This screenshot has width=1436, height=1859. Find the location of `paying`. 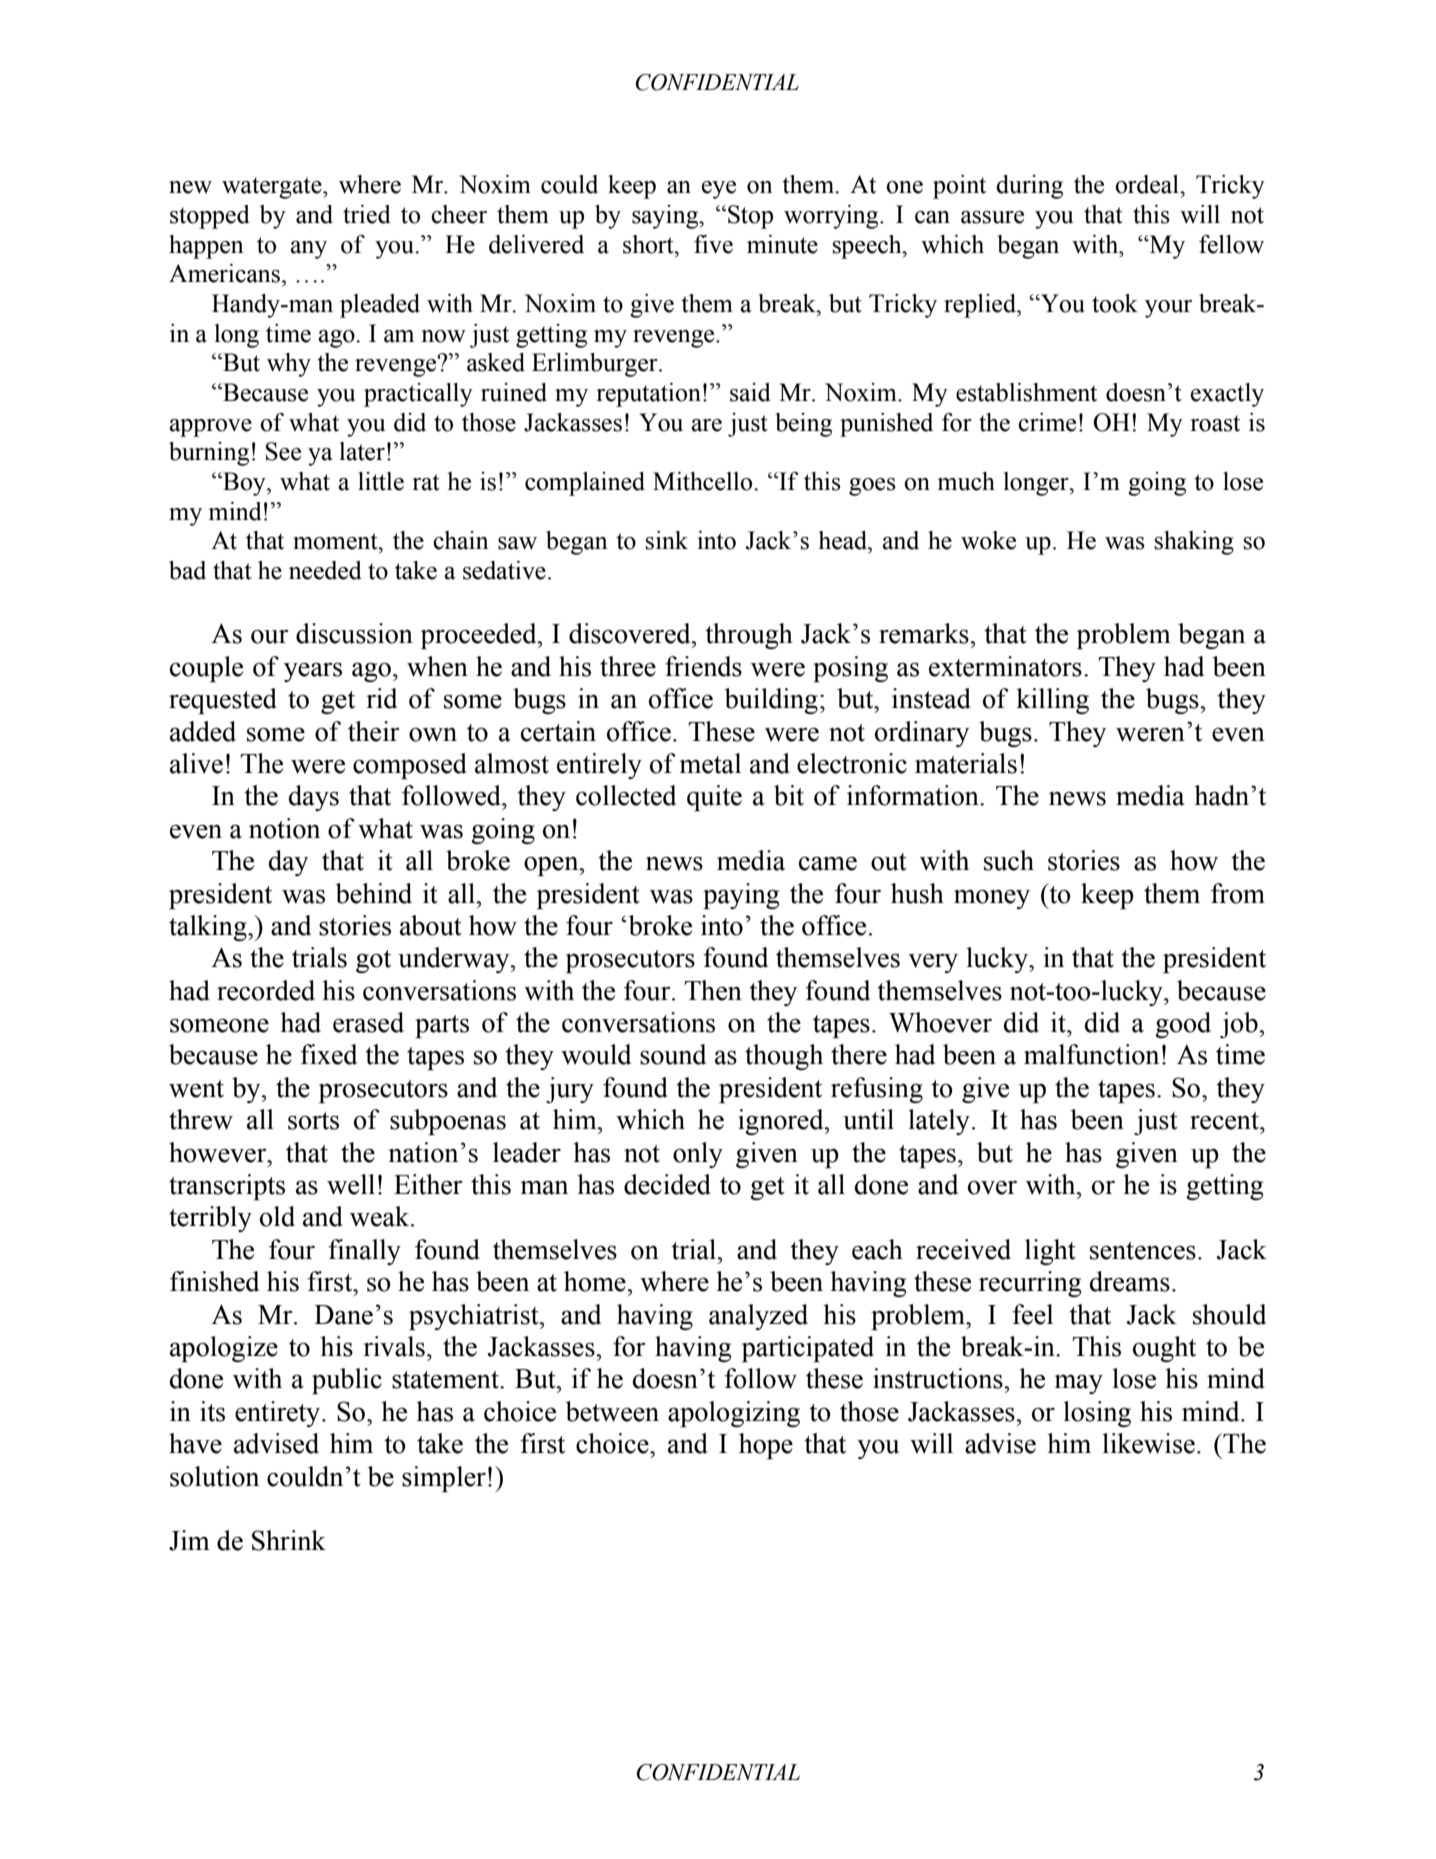

paying is located at coordinates (741, 896).
